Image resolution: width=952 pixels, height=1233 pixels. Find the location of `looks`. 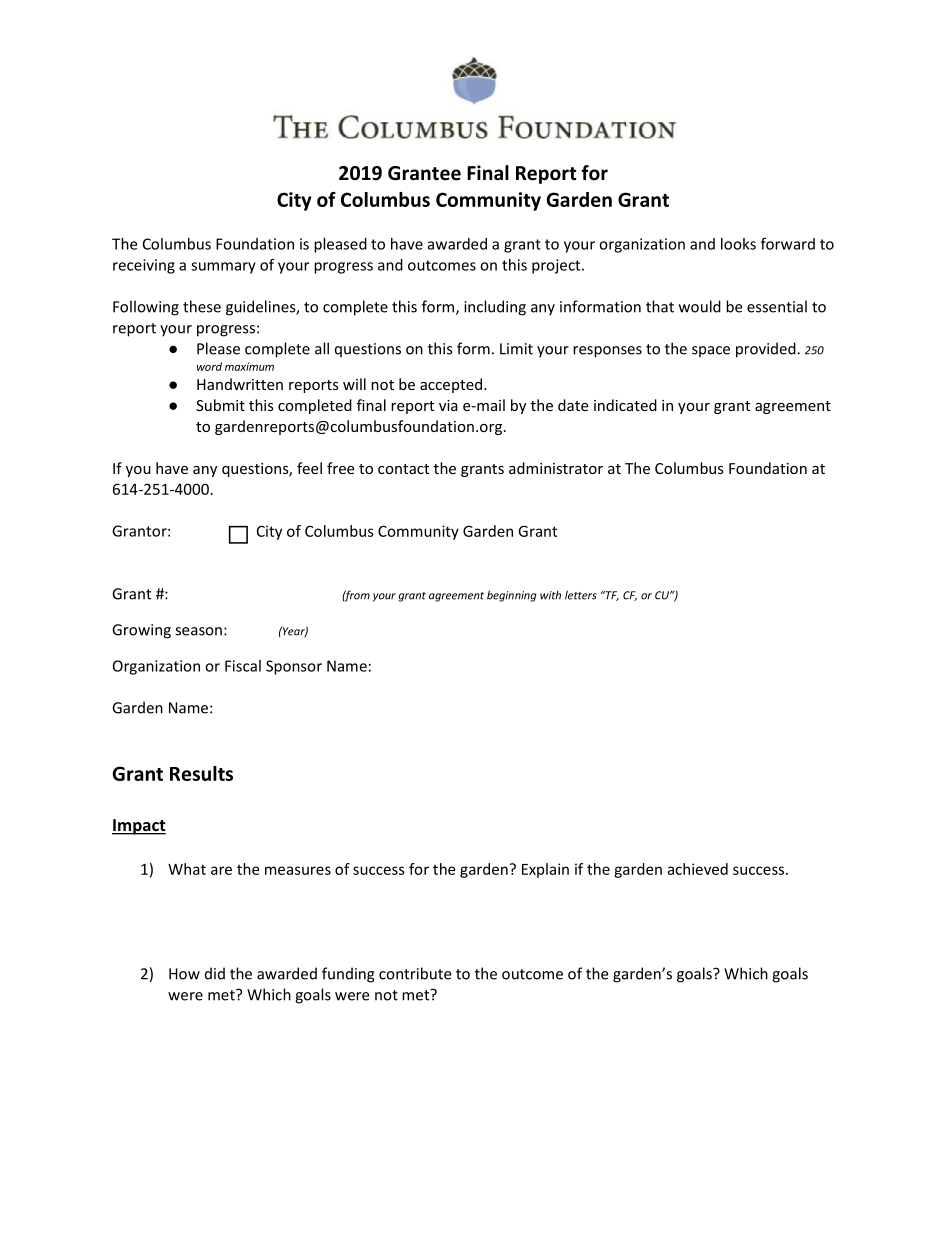

looks is located at coordinates (738, 244).
